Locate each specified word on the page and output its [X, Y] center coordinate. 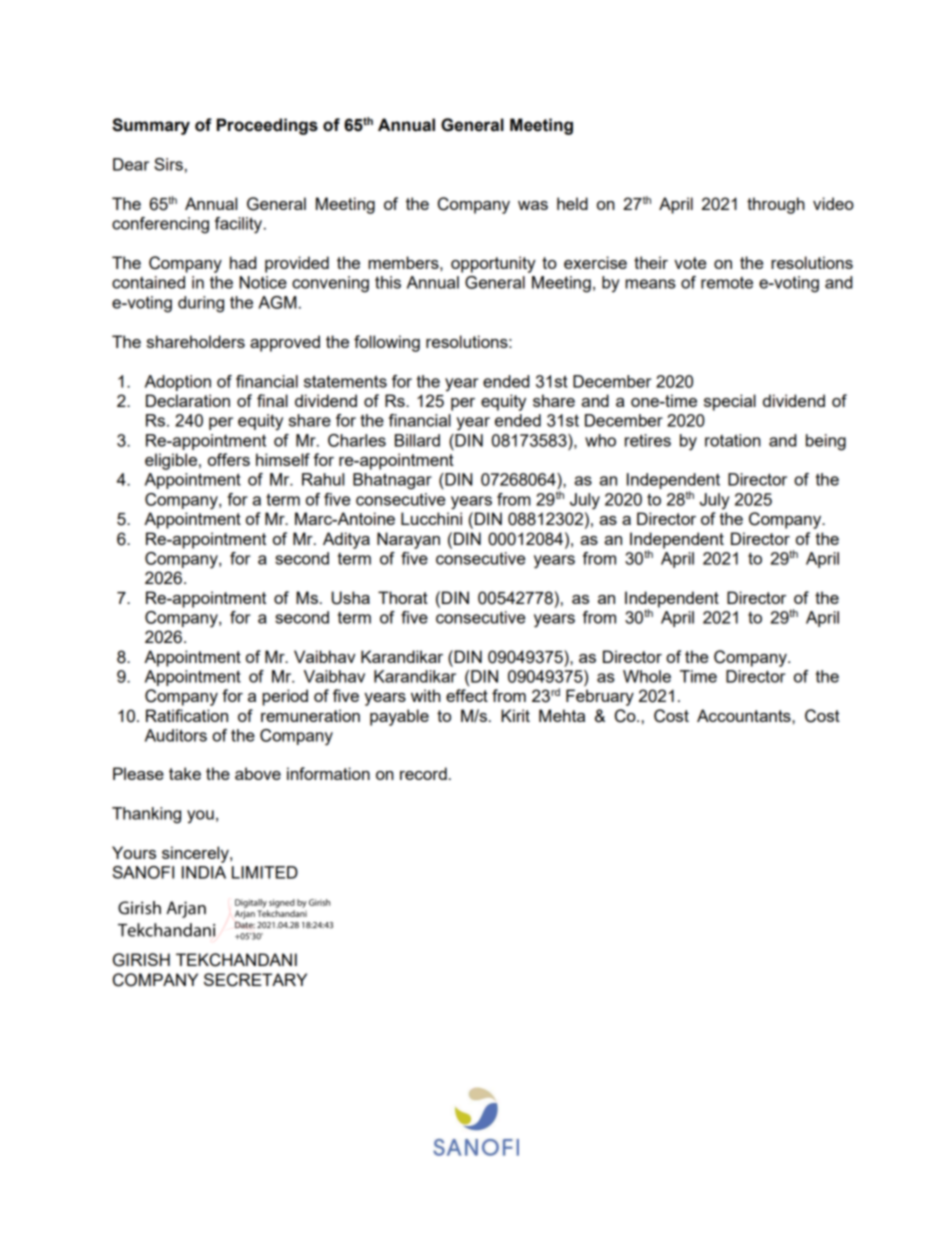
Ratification [187, 715]
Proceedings [267, 126]
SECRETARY [255, 980]
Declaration [188, 400]
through [776, 205]
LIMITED [265, 872]
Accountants [745, 715]
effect [467, 695]
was [533, 205]
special [730, 402]
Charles [357, 440]
